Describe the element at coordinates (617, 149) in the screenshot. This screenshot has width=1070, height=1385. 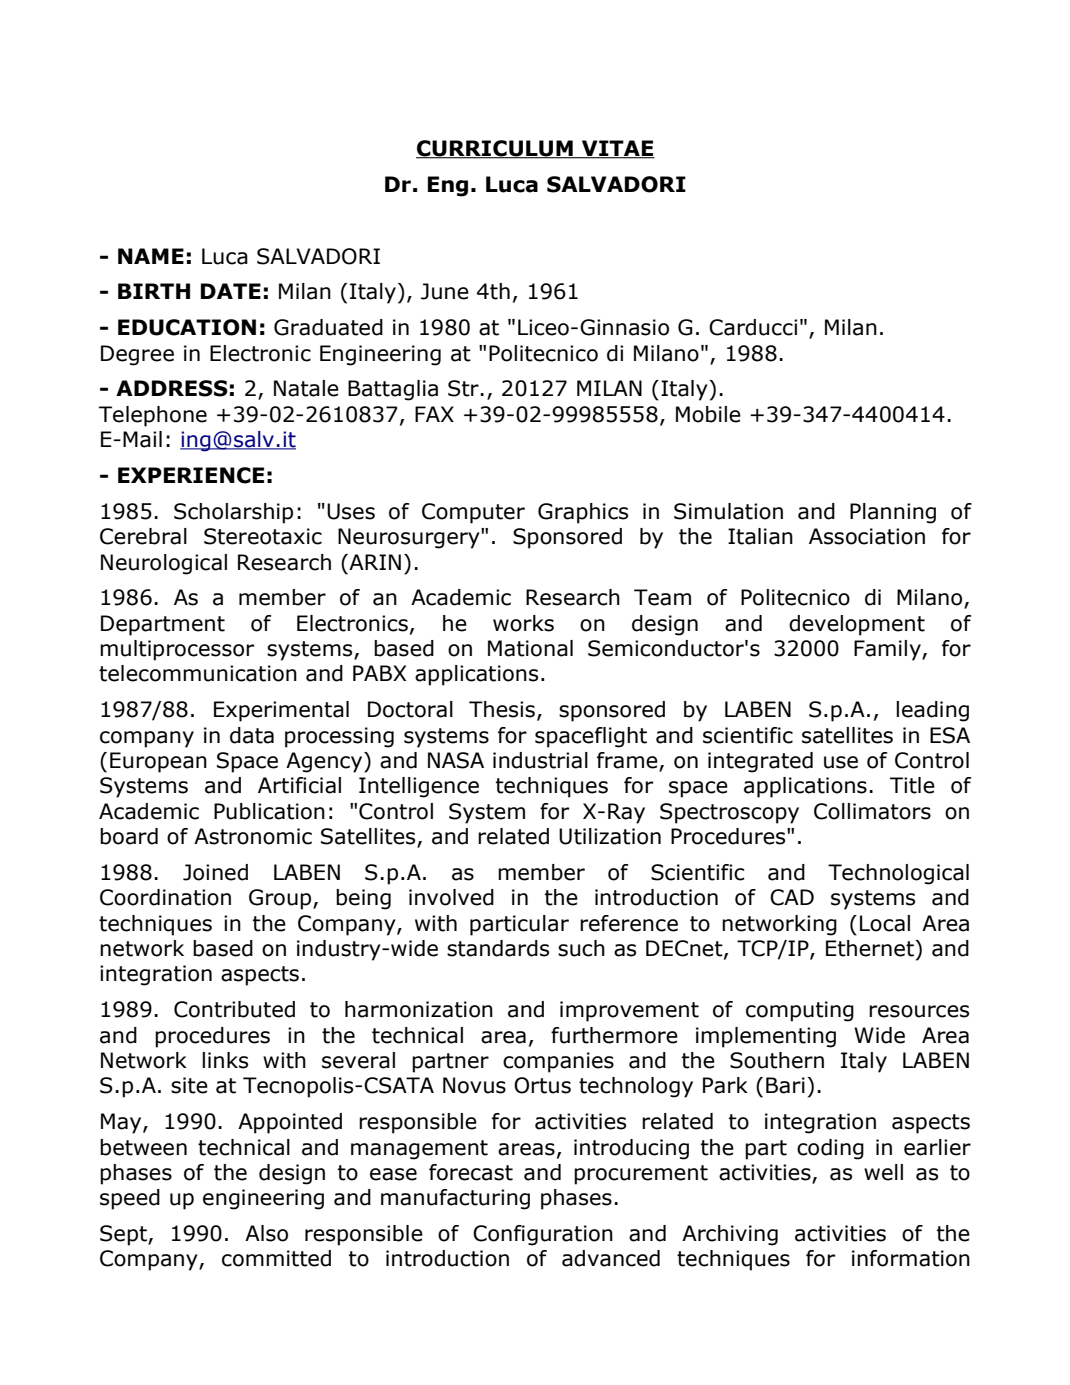
I see `VITAE` at that location.
